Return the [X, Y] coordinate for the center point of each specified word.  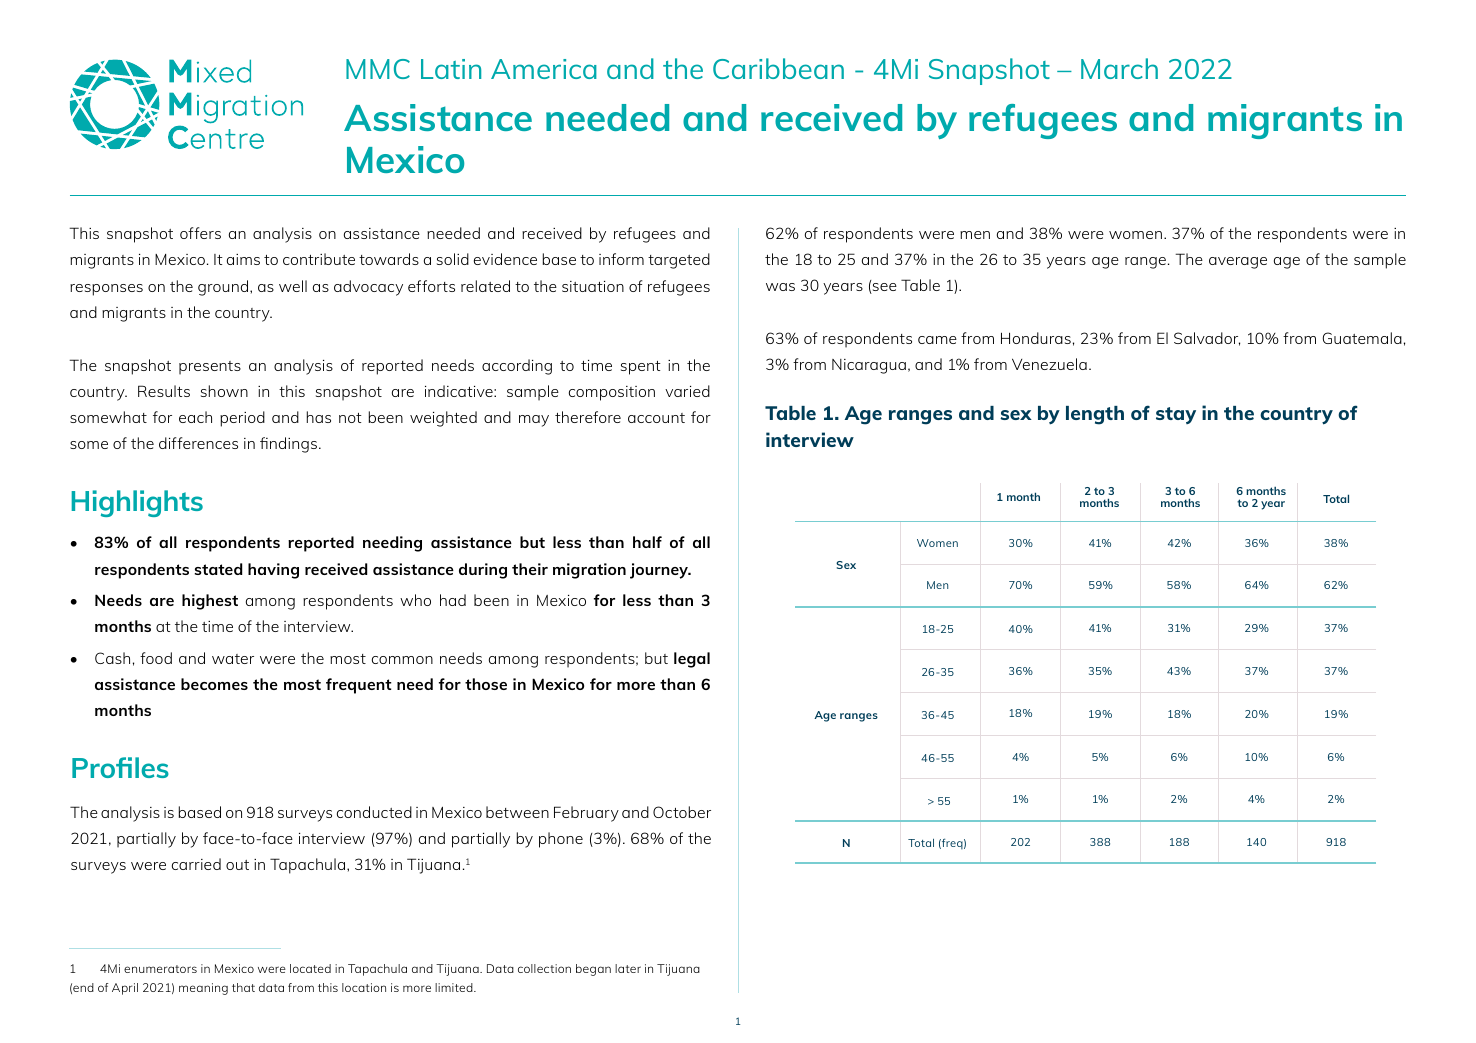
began [593, 970]
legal [692, 660]
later [628, 968]
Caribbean [778, 68]
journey [660, 571]
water [233, 659]
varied [687, 391]
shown [224, 391]
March [1119, 68]
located [310, 968]
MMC [378, 69]
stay [1176, 415]
